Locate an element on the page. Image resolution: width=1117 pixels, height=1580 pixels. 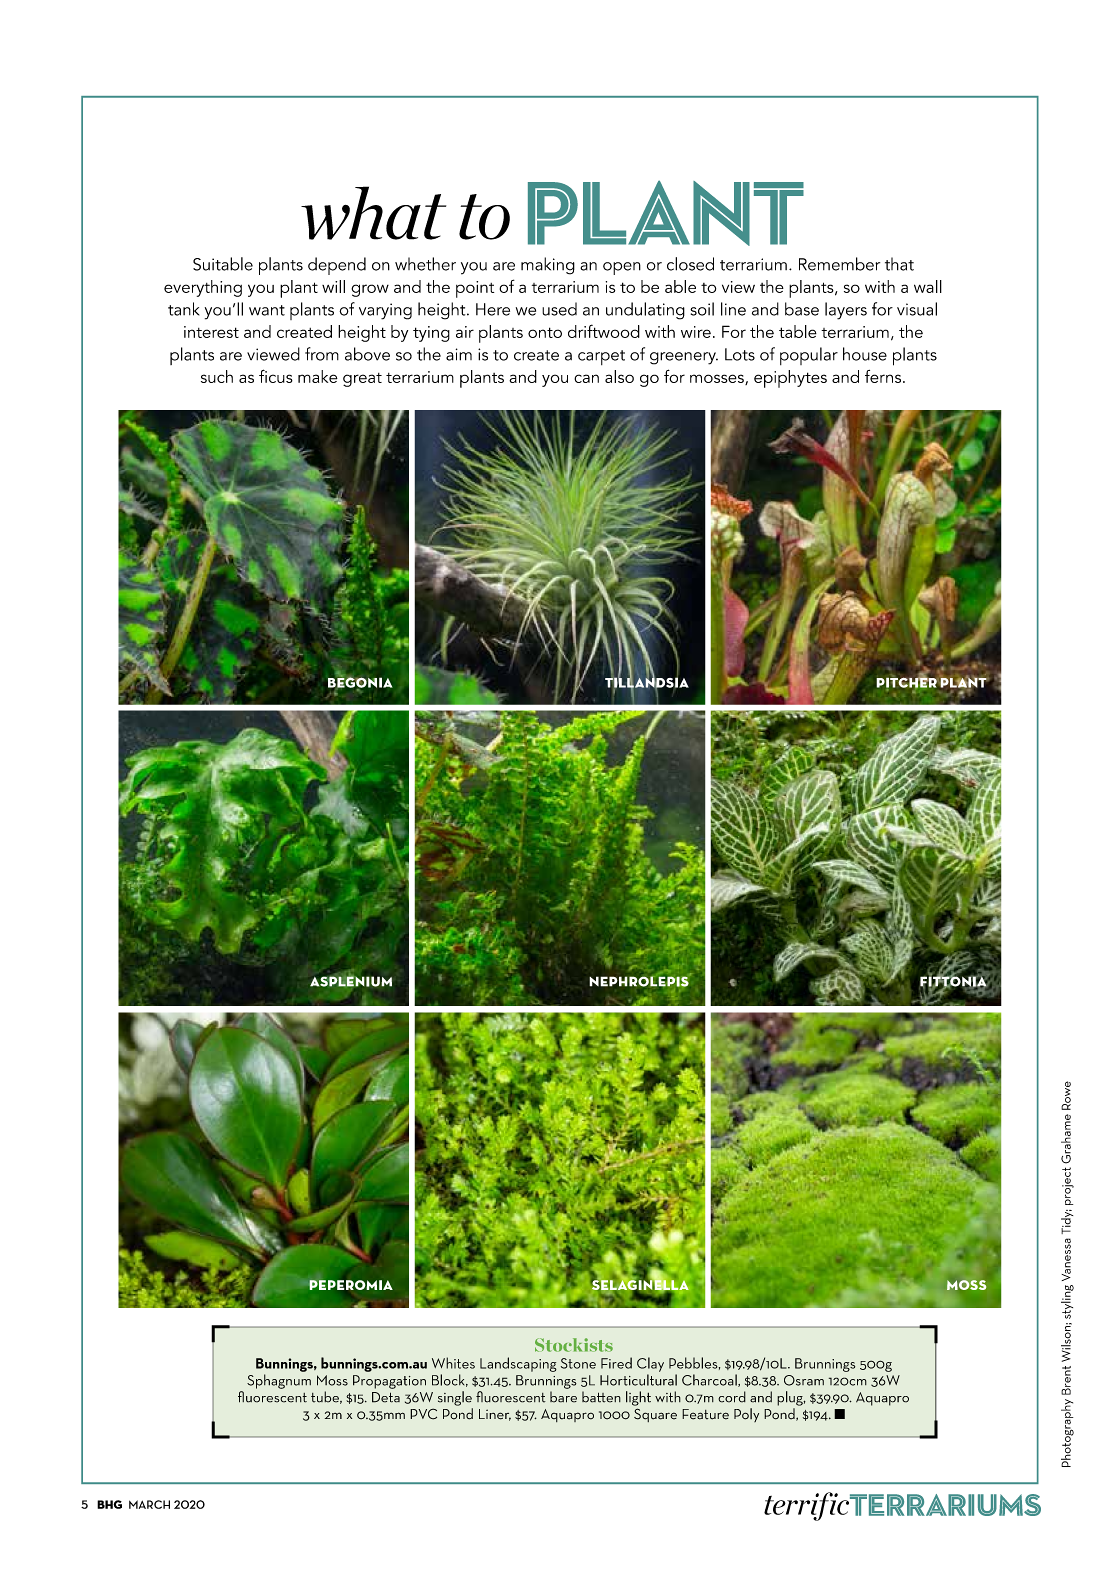
BEGONIA is located at coordinates (360, 682).
